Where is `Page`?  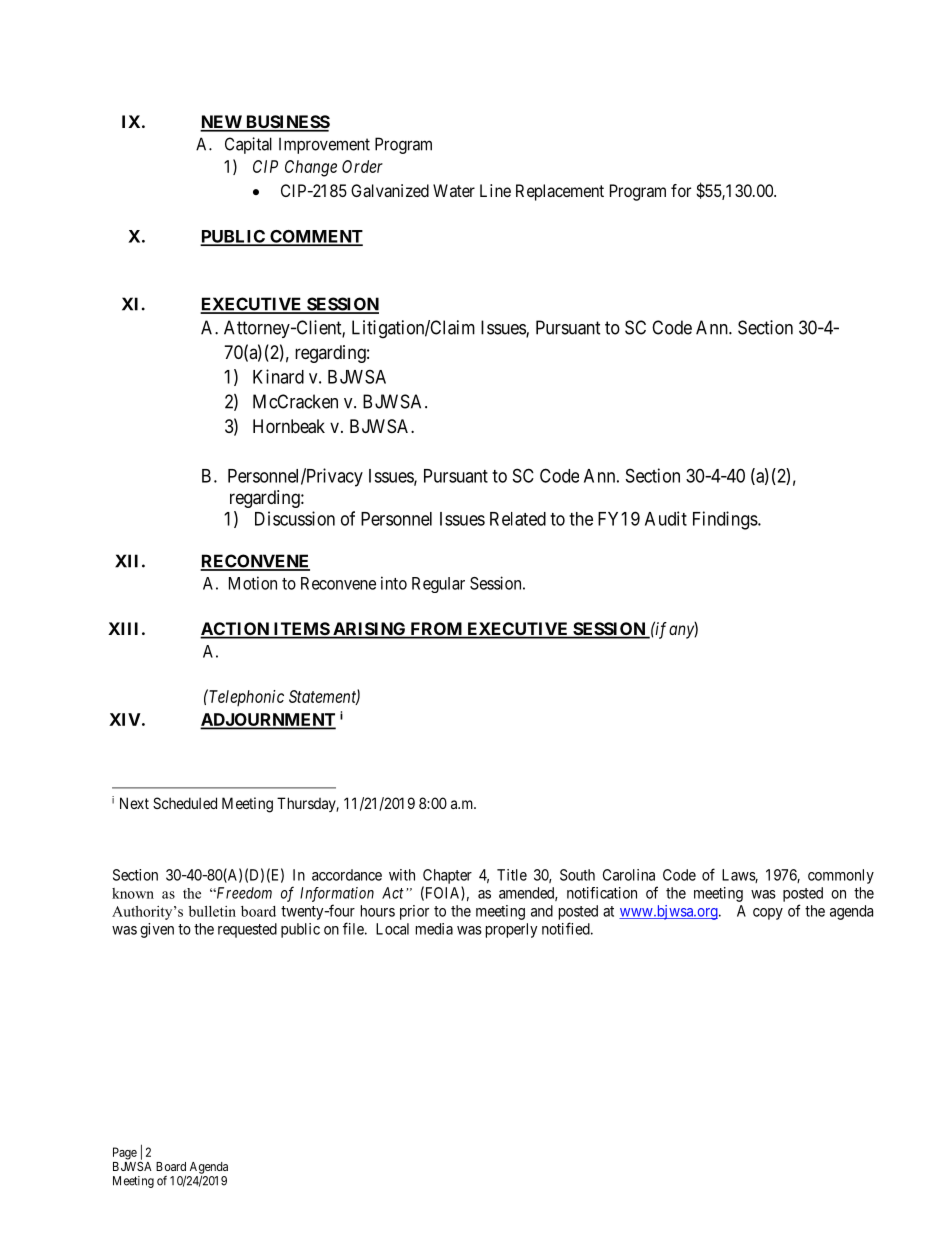
Page is located at coordinates (125, 1153).
